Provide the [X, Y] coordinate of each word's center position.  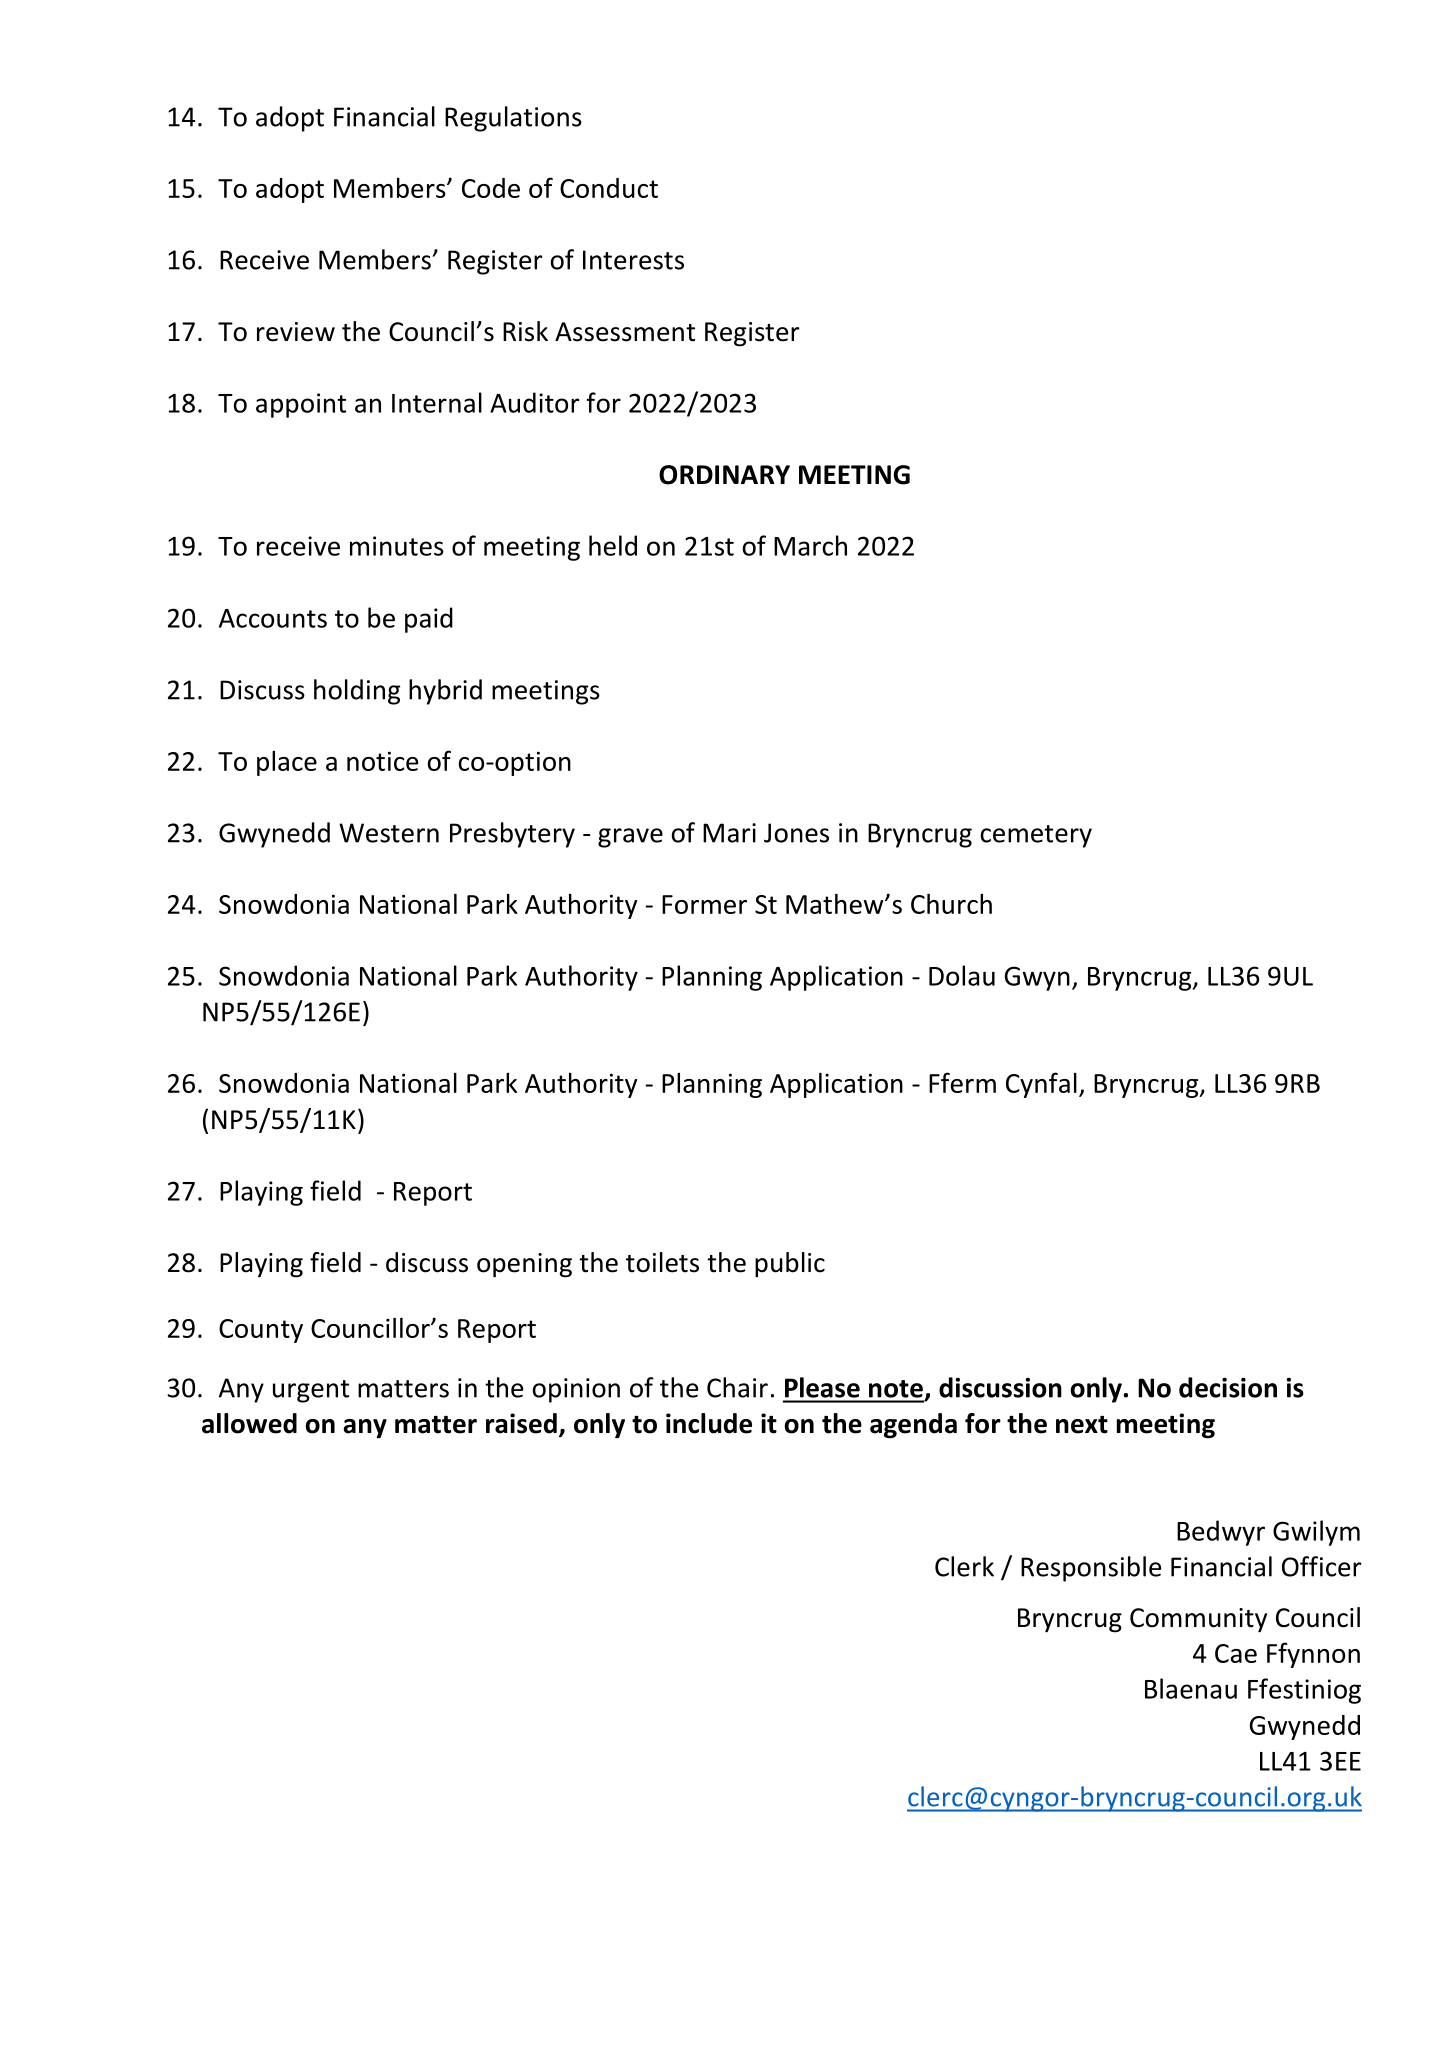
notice [382, 761]
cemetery [1036, 836]
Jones [796, 833]
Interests [633, 260]
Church [951, 904]
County [261, 1331]
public [790, 1265]
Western [389, 833]
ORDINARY [724, 475]
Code [491, 188]
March [810, 545]
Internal [437, 402]
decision [1228, 1387]
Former [704, 904]
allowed [249, 1423]
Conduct [609, 188]
